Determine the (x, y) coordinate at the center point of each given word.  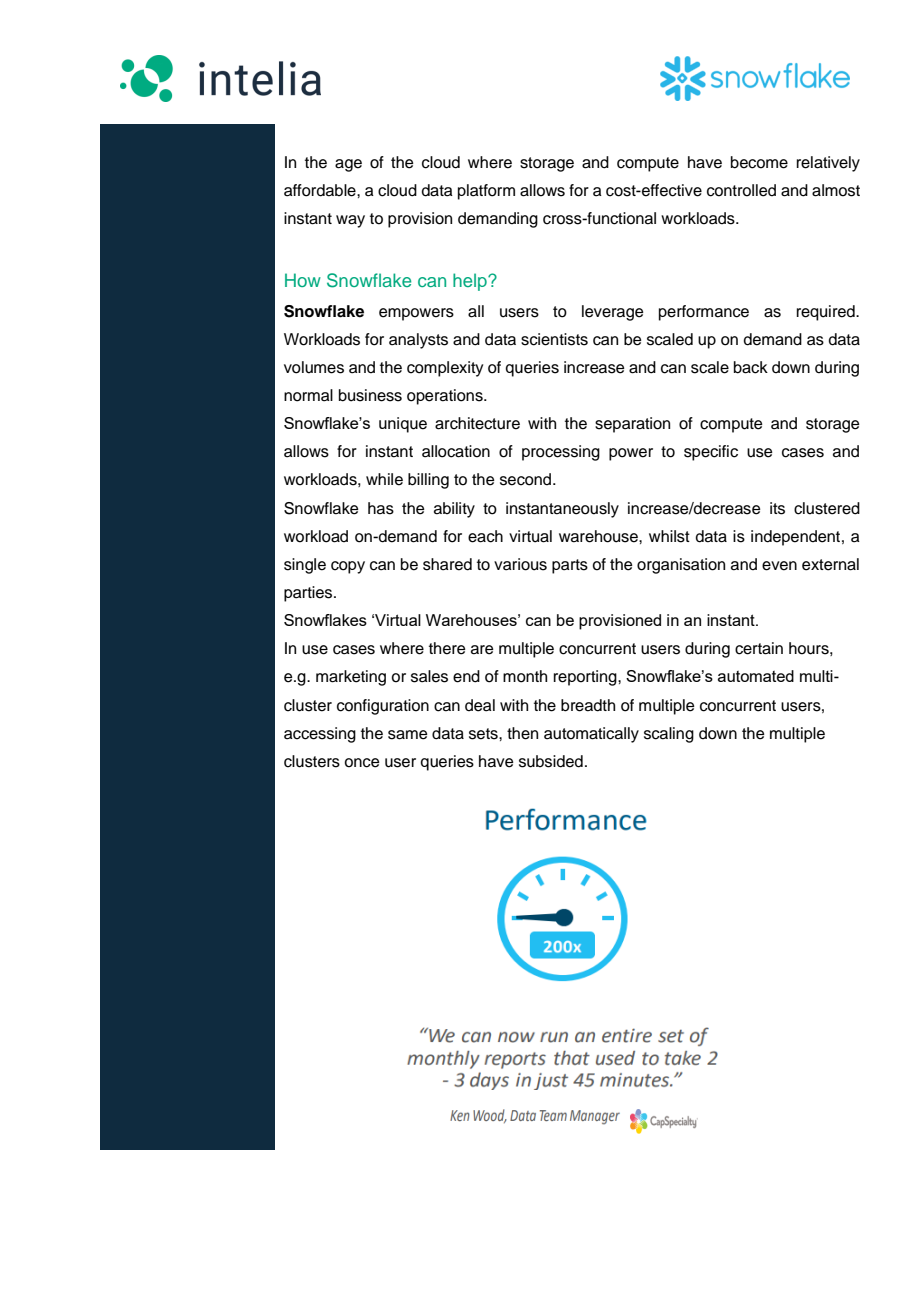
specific (711, 453)
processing (561, 453)
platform (486, 192)
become (759, 162)
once (362, 763)
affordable (321, 190)
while (384, 479)
